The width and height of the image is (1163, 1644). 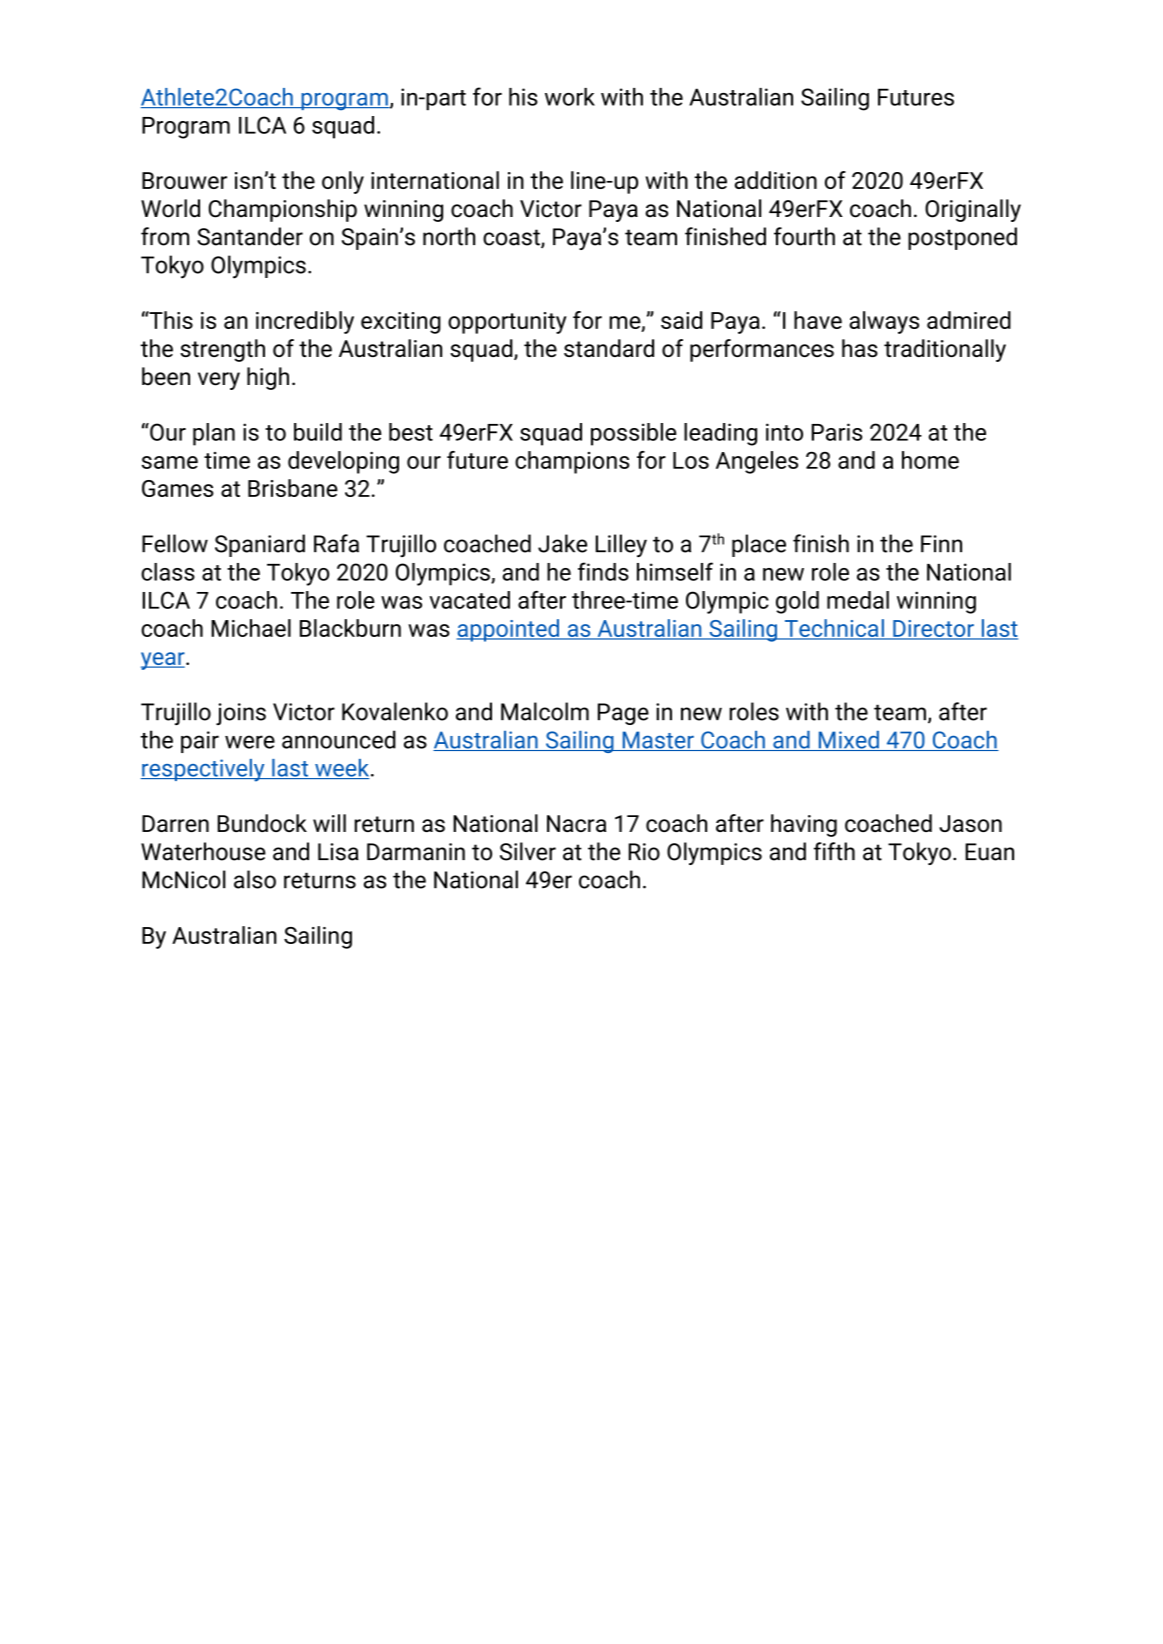 What do you see at coordinates (776, 180) in the image?
I see `addition` at bounding box center [776, 180].
